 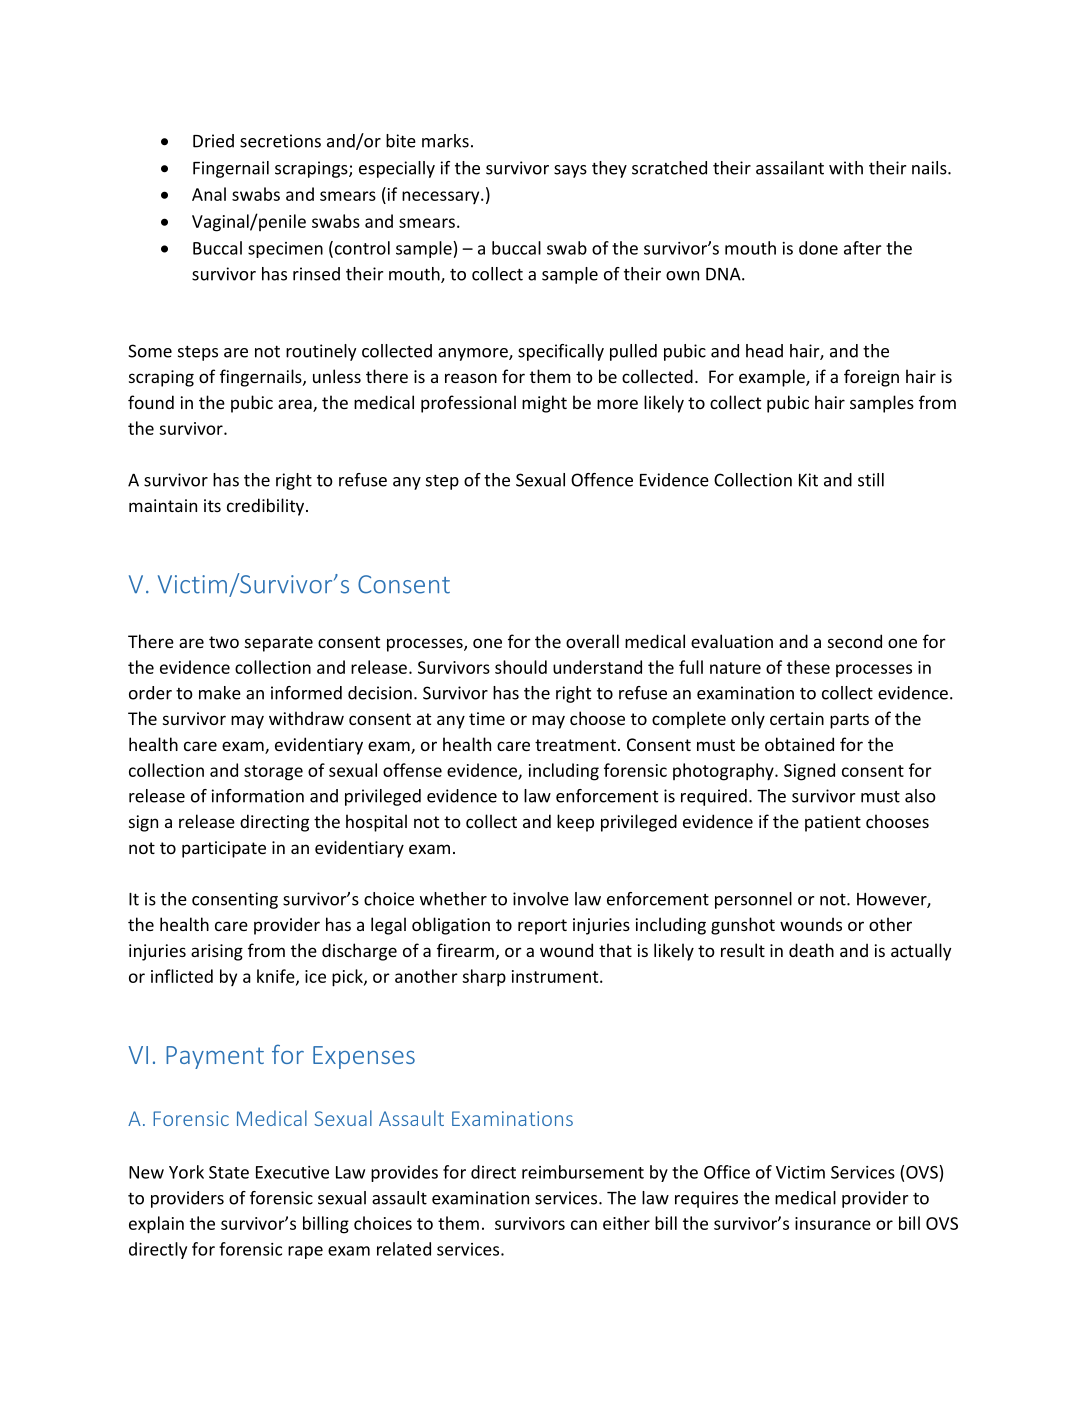 What do you see at coordinates (849, 721) in the page?
I see `parts` at bounding box center [849, 721].
